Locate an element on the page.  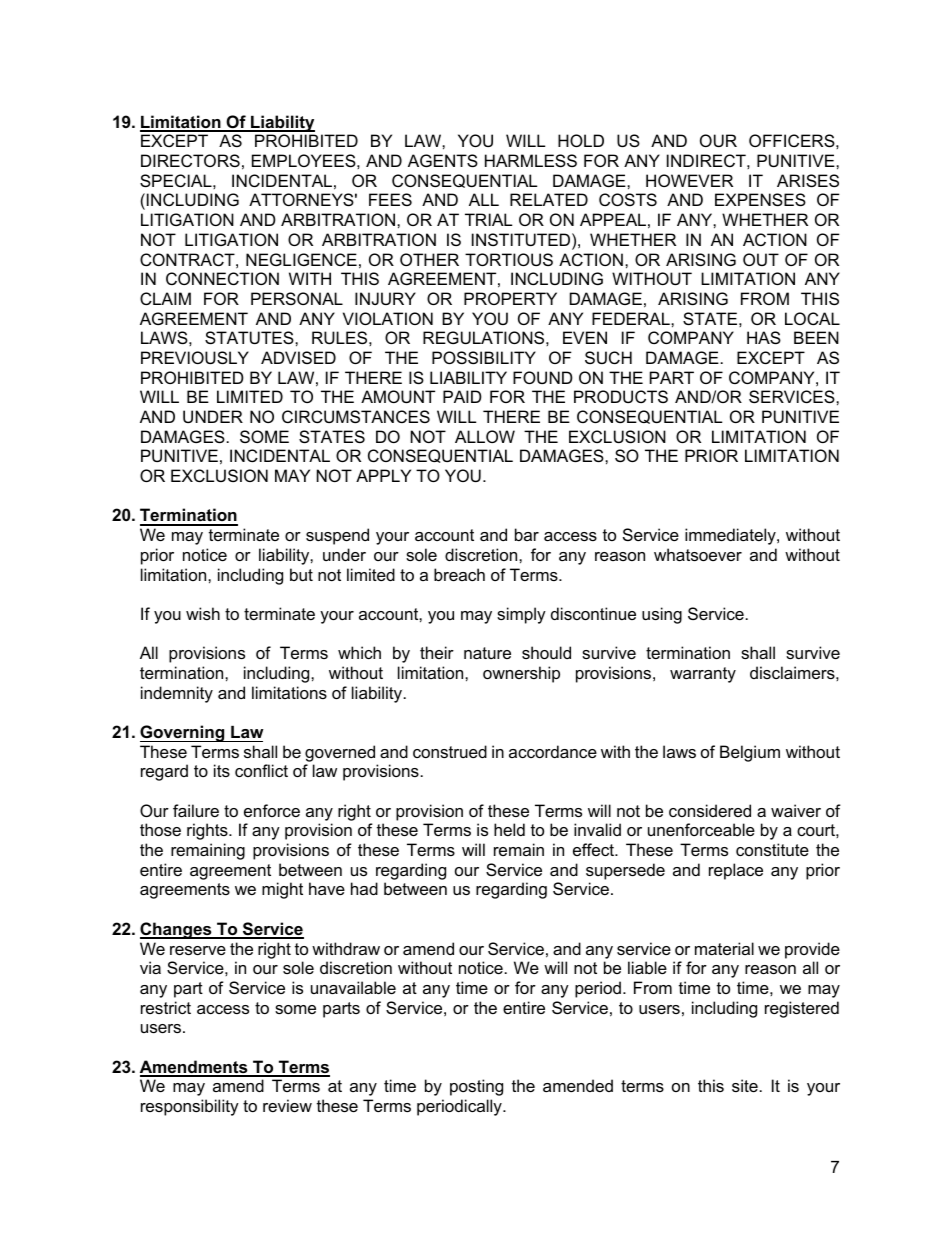
EXPENSES is located at coordinates (760, 199).
